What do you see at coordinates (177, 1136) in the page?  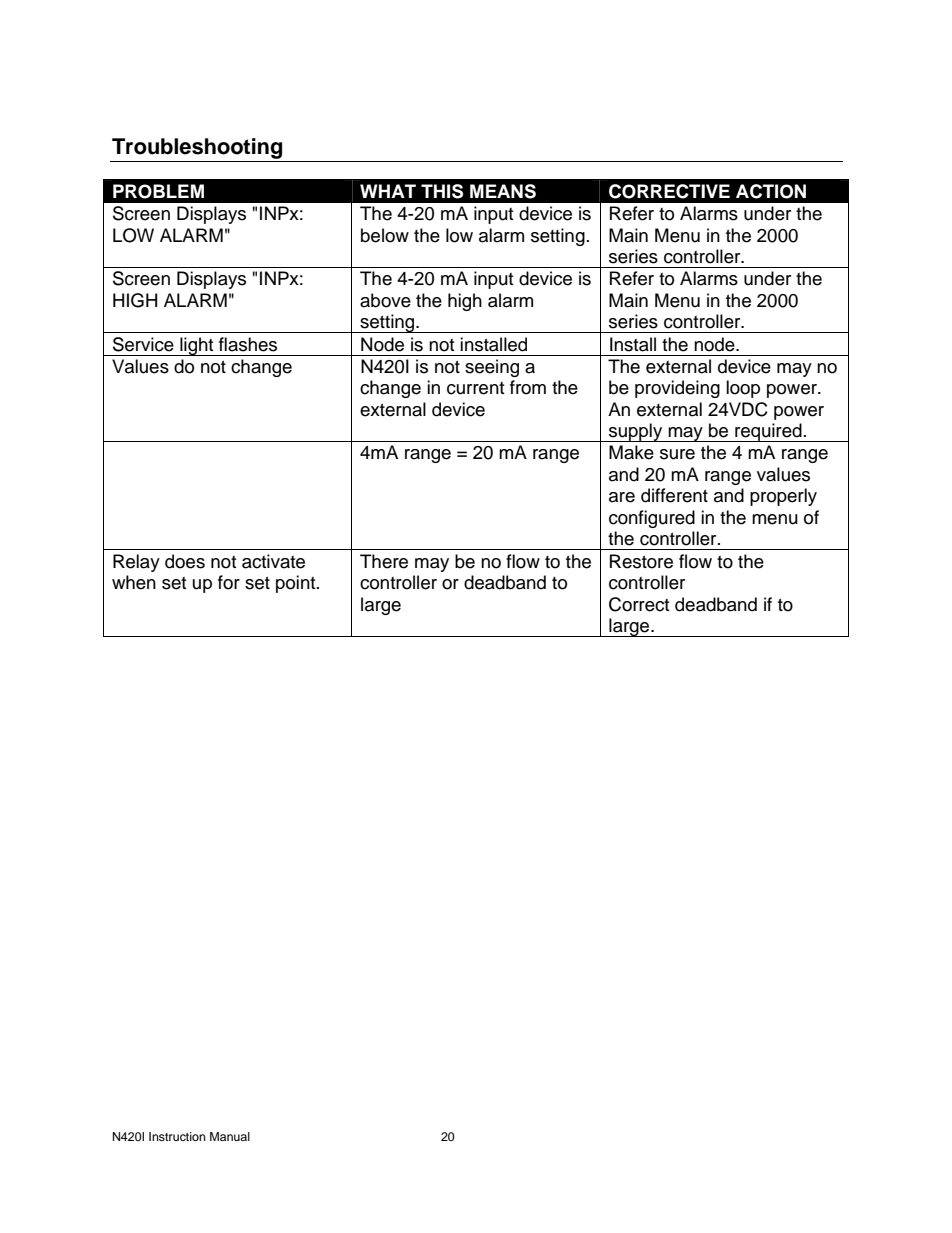 I see `Instruction` at bounding box center [177, 1136].
